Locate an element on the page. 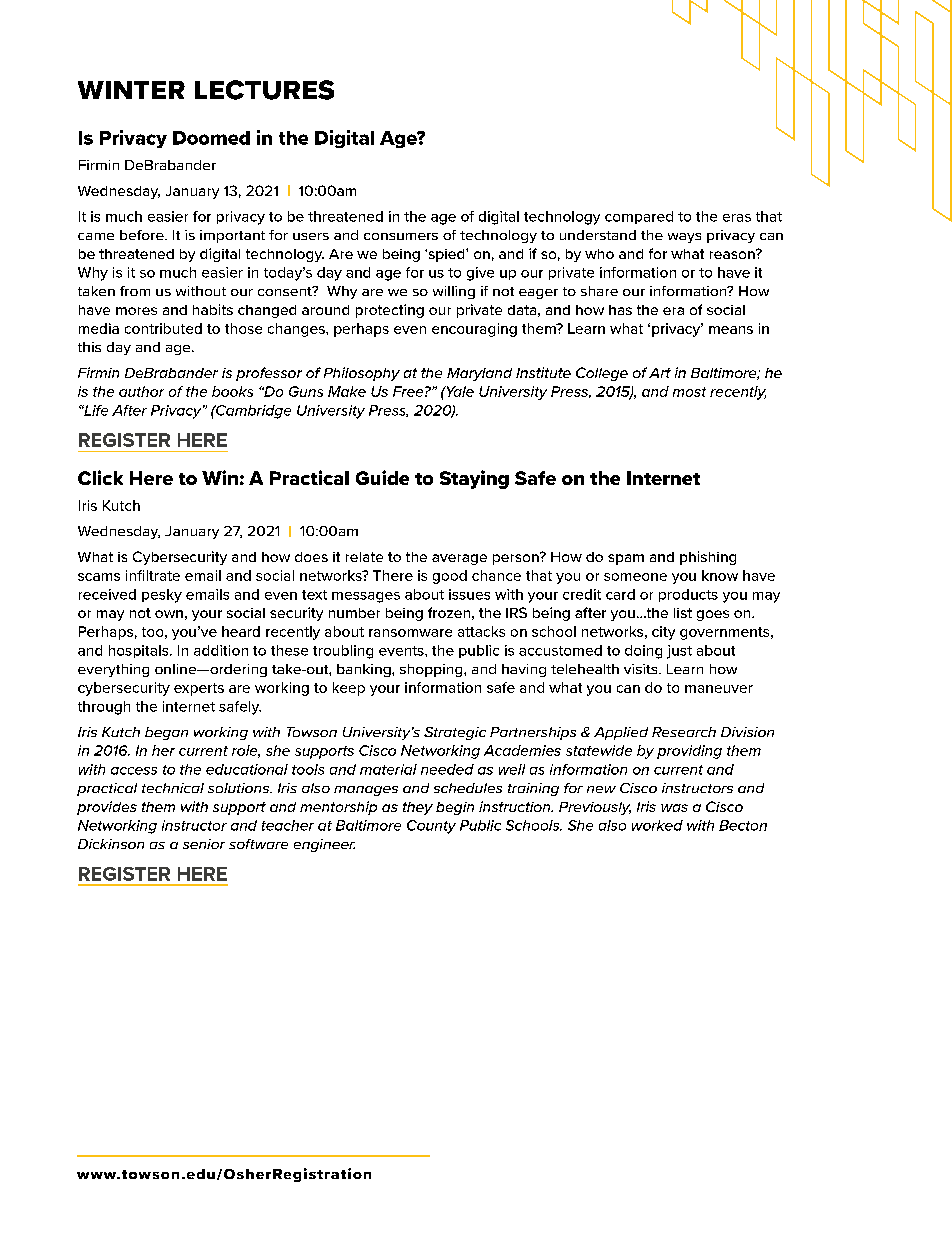  LECTURES is located at coordinates (264, 90).
